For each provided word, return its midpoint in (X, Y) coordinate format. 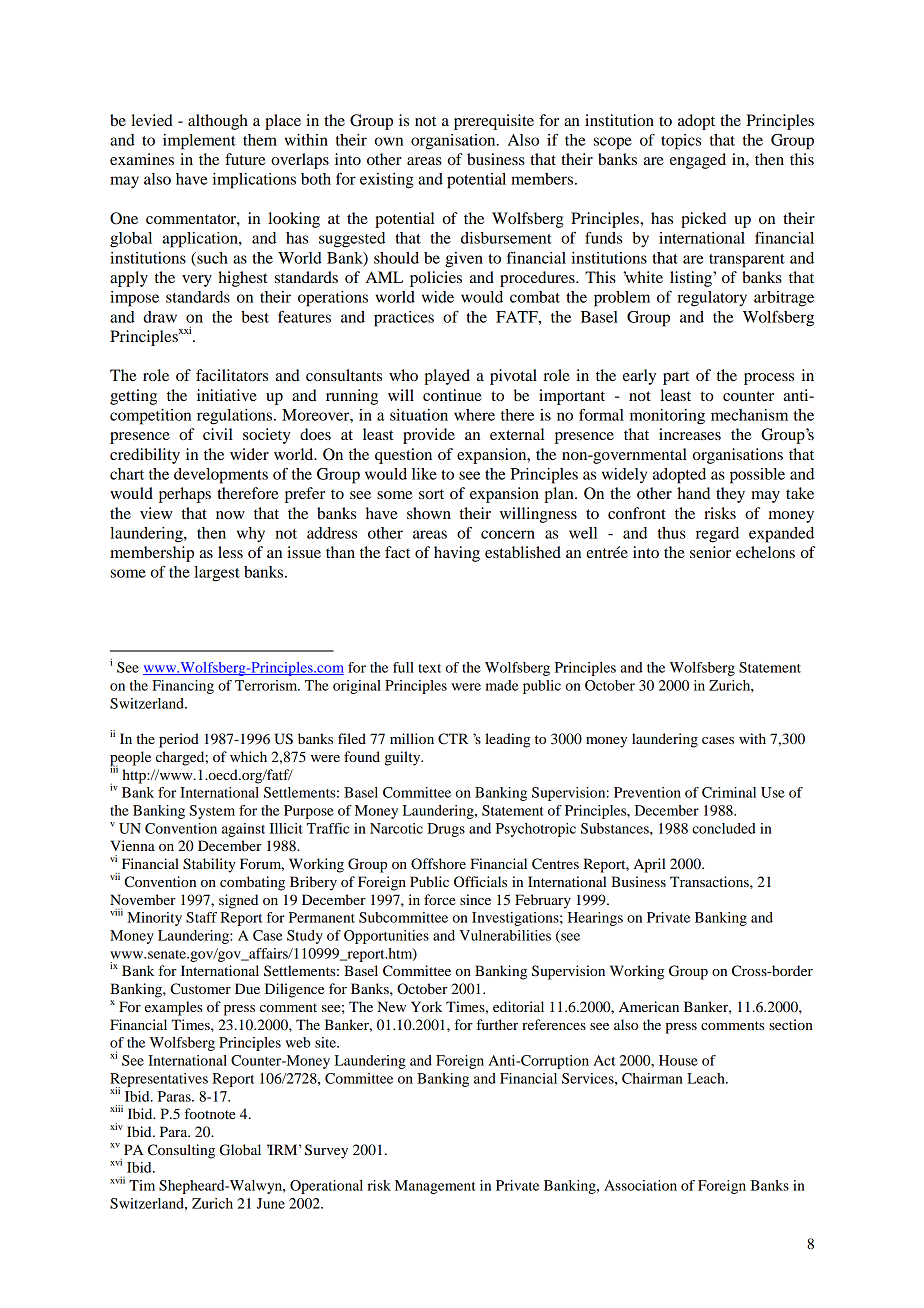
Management (435, 1187)
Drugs (446, 830)
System (212, 812)
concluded (724, 828)
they (730, 495)
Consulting (181, 1151)
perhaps (185, 495)
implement (199, 142)
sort (431, 494)
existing (387, 181)
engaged (698, 161)
